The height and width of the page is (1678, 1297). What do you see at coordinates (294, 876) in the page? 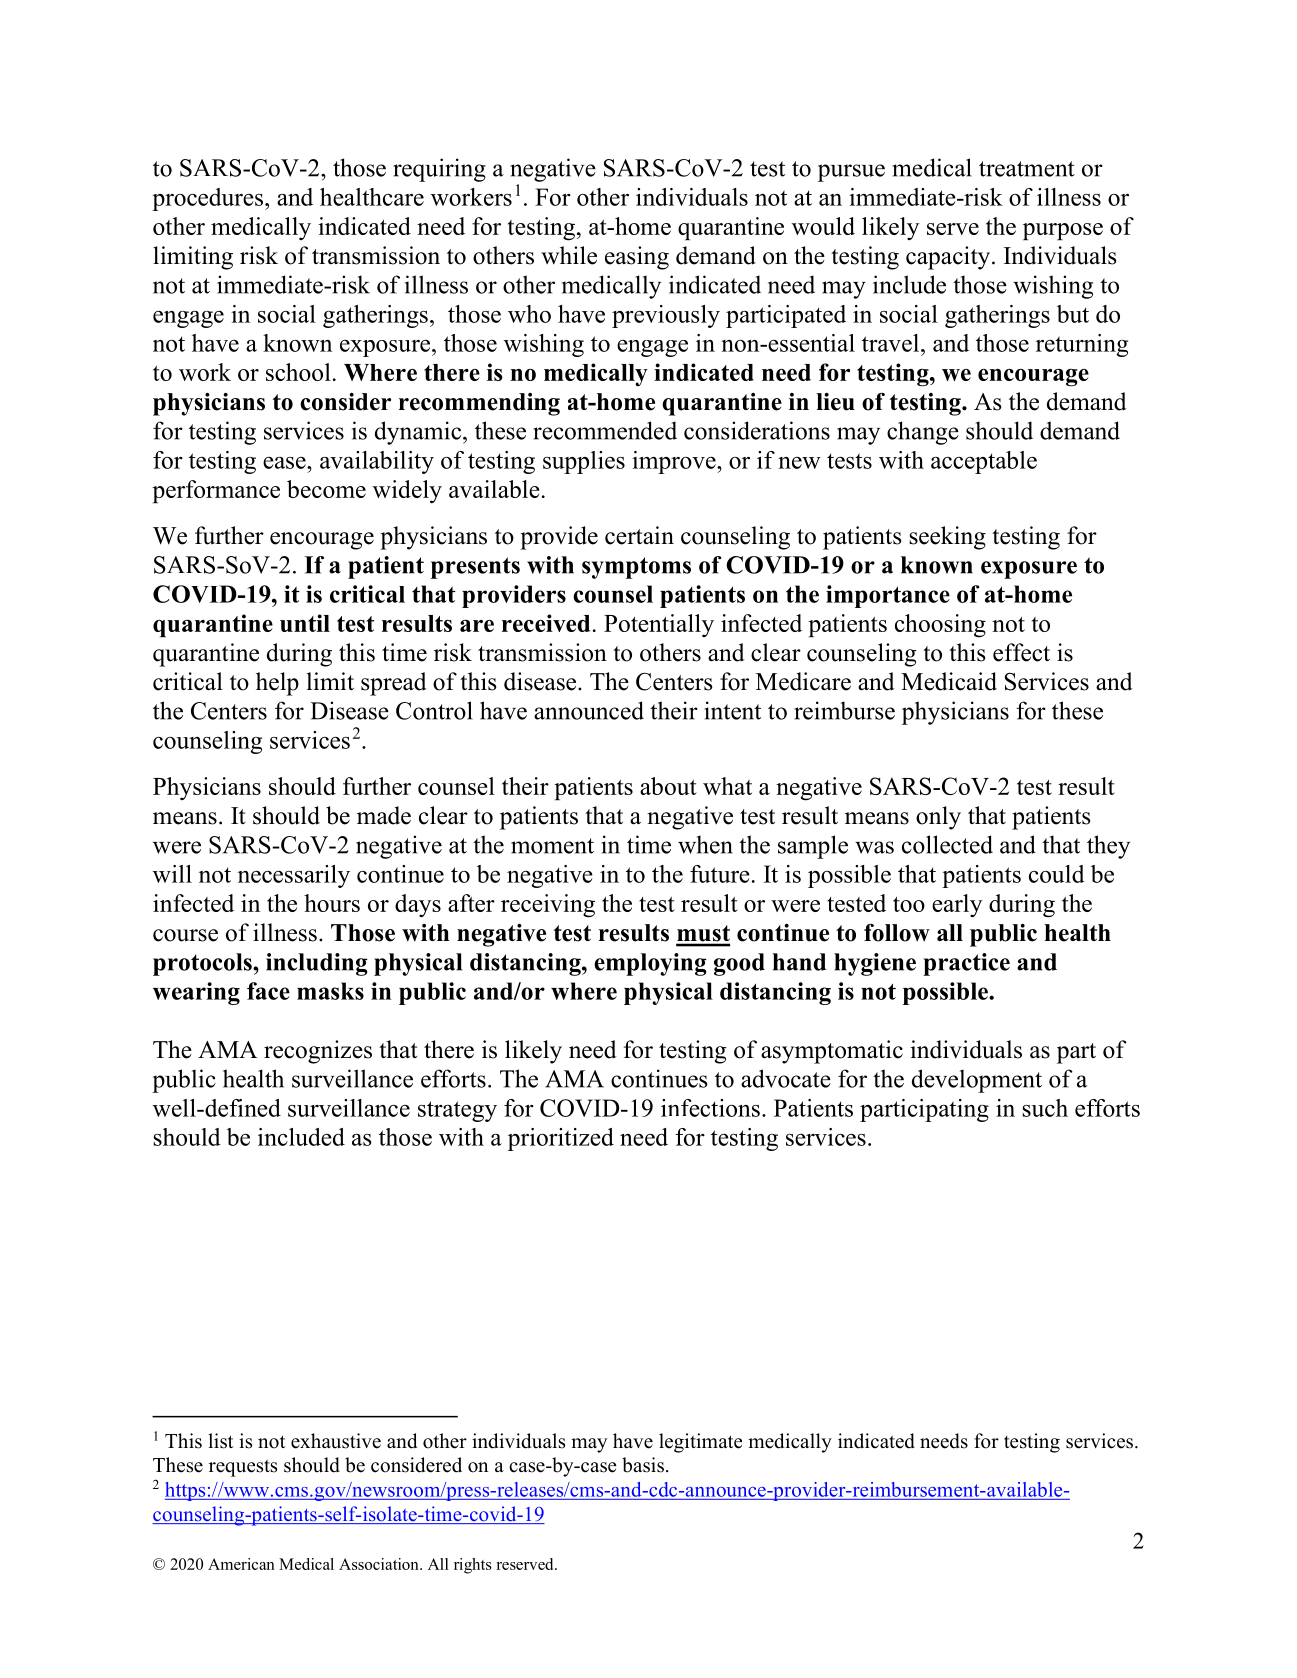
I see `necessarily` at bounding box center [294, 876].
